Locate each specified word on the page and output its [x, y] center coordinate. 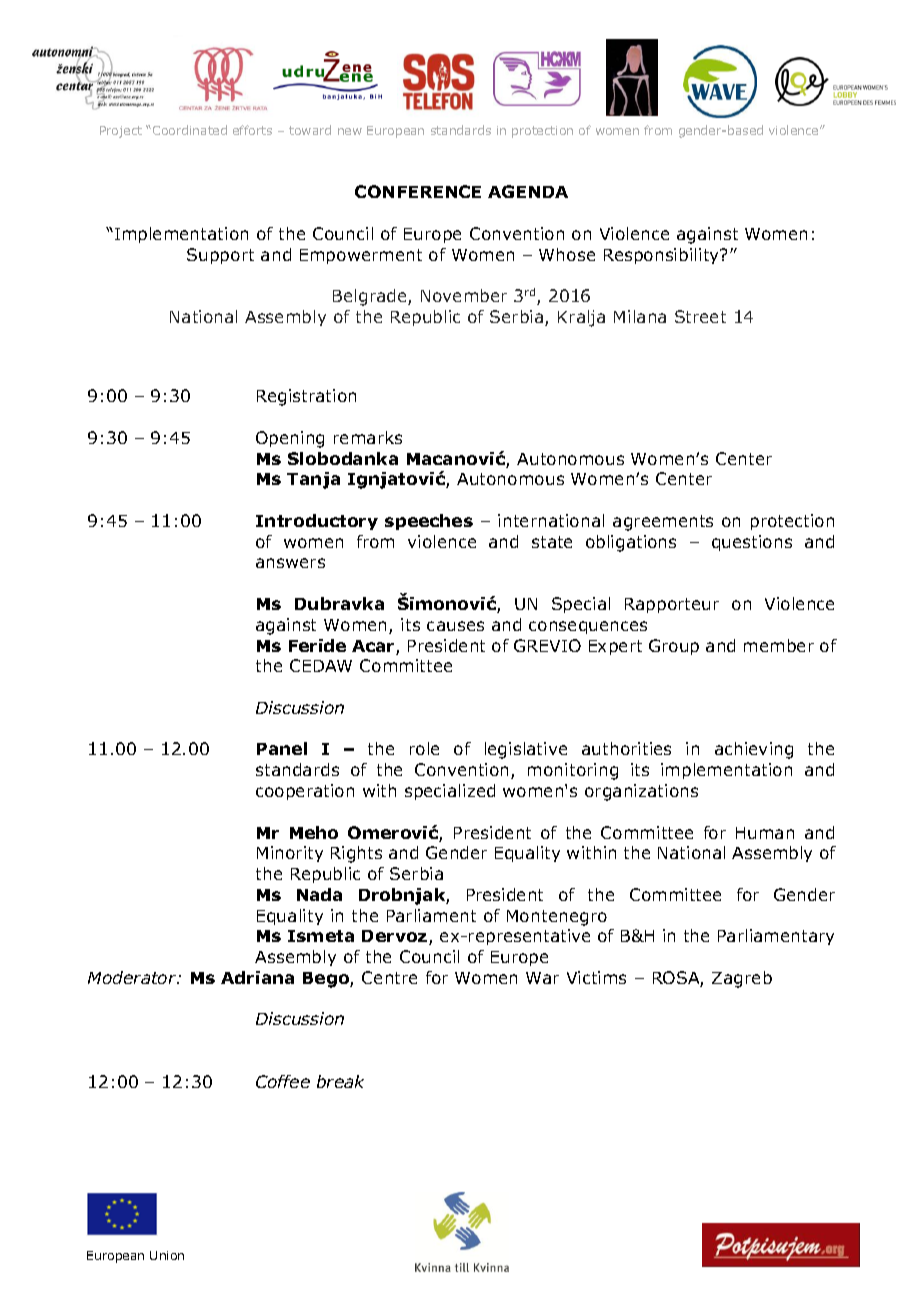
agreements [663, 523]
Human [765, 833]
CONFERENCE [418, 191]
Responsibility [663, 256]
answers [290, 563]
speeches [429, 522]
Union [167, 1255]
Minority [290, 854]
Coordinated [190, 130]
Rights [356, 854]
